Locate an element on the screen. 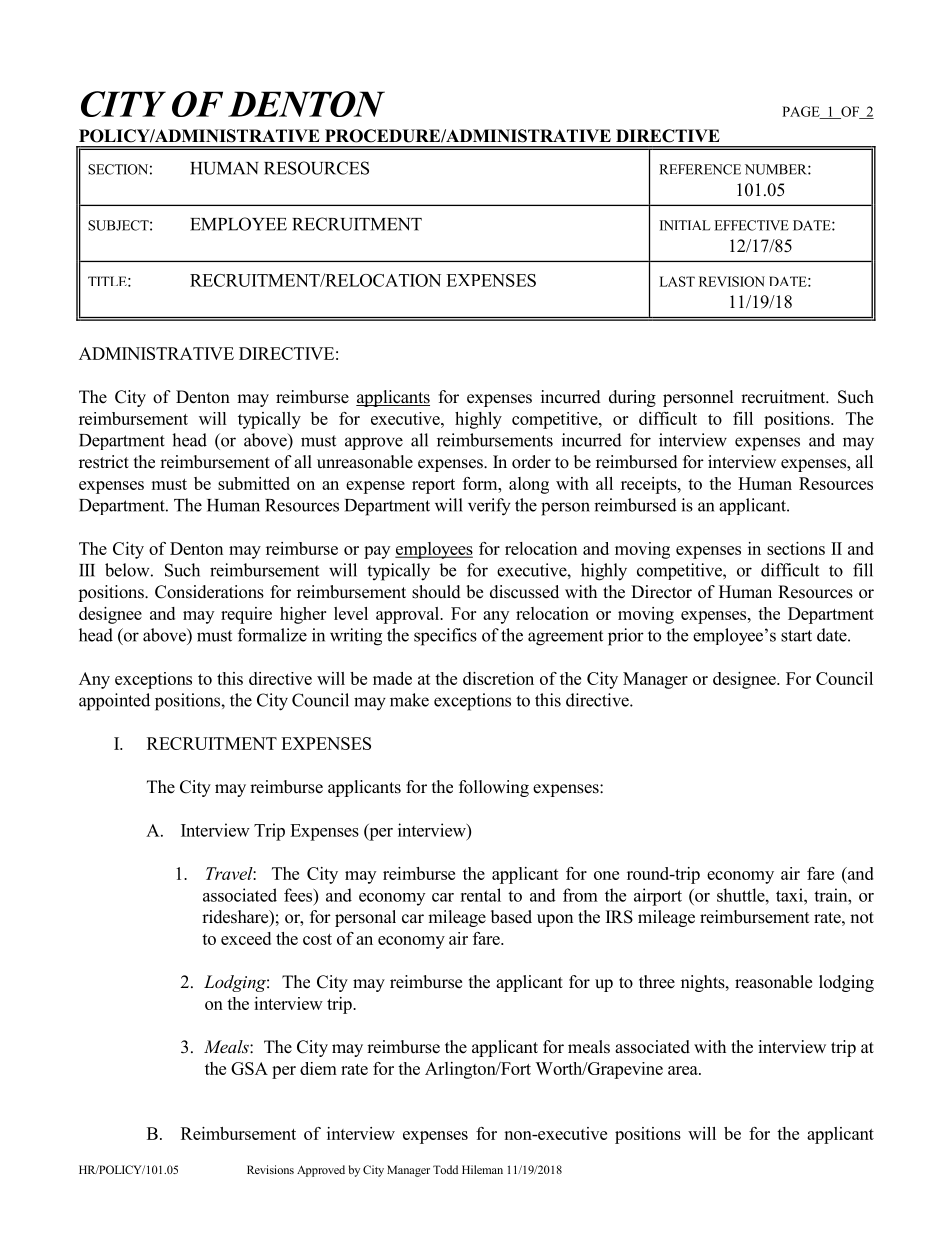  nights is located at coordinates (704, 983).
